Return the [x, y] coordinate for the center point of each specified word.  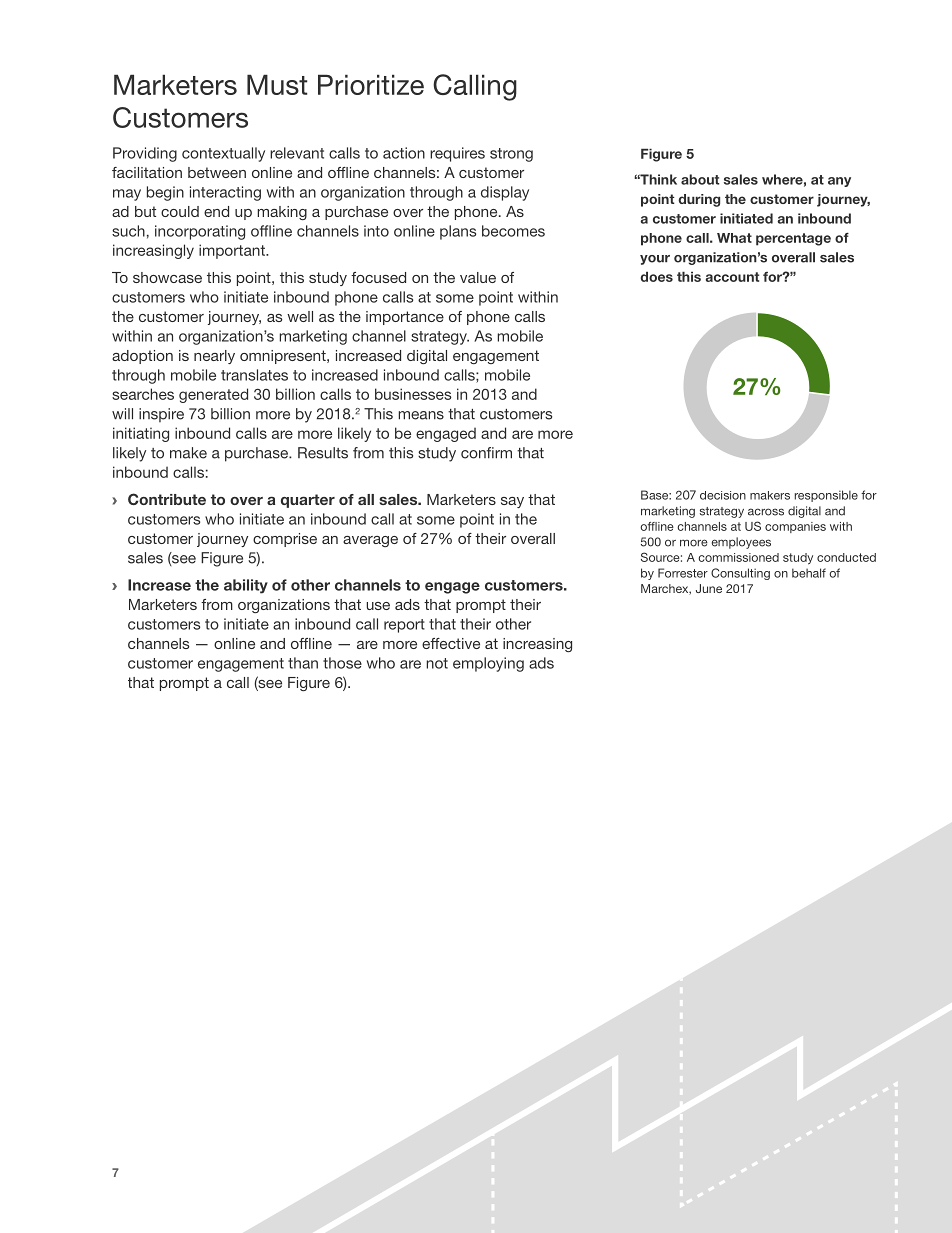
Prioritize [371, 84]
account [732, 277]
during [699, 200]
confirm [486, 453]
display [505, 193]
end [216, 211]
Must [277, 84]
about [700, 179]
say [512, 502]
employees [741, 543]
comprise [285, 540]
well [300, 316]
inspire [161, 415]
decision [723, 495]
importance [405, 318]
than [303, 663]
